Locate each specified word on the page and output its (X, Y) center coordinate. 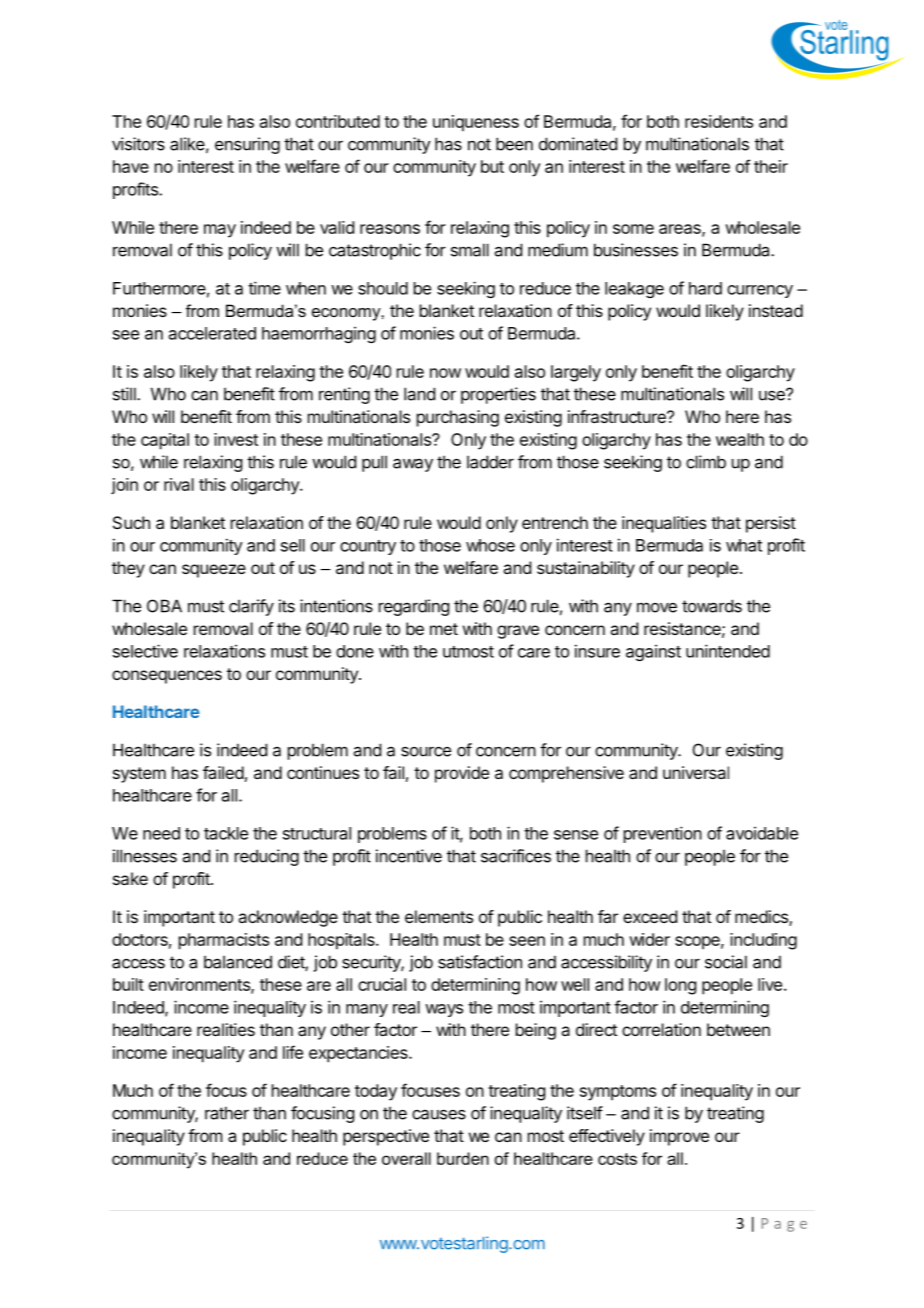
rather (227, 1113)
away (413, 465)
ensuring (247, 145)
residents (719, 121)
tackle (226, 833)
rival (179, 484)
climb (706, 462)
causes (439, 1114)
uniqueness (476, 123)
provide (462, 774)
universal (696, 772)
